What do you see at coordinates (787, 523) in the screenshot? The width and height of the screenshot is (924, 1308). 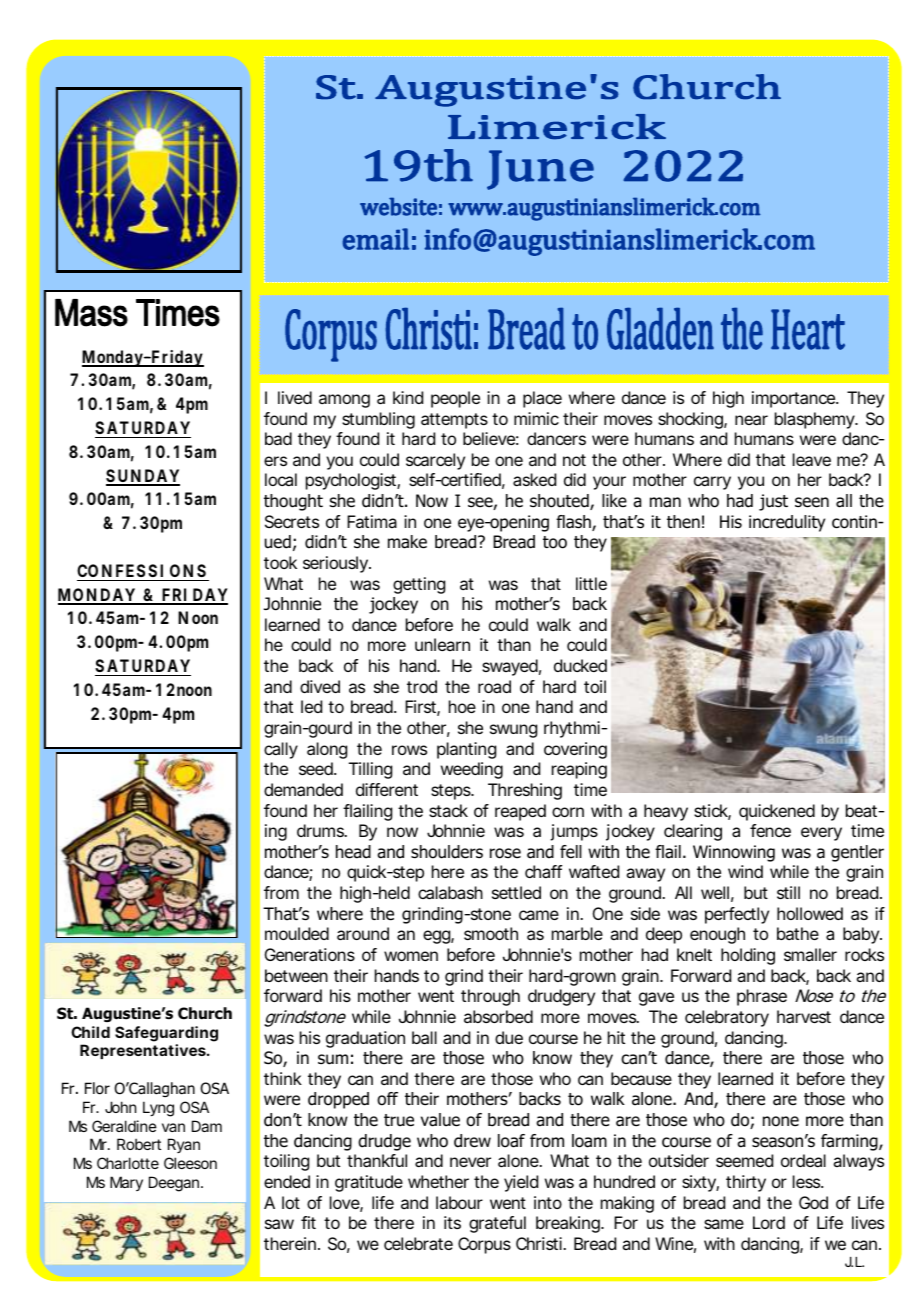 I see `incredulity` at bounding box center [787, 523].
